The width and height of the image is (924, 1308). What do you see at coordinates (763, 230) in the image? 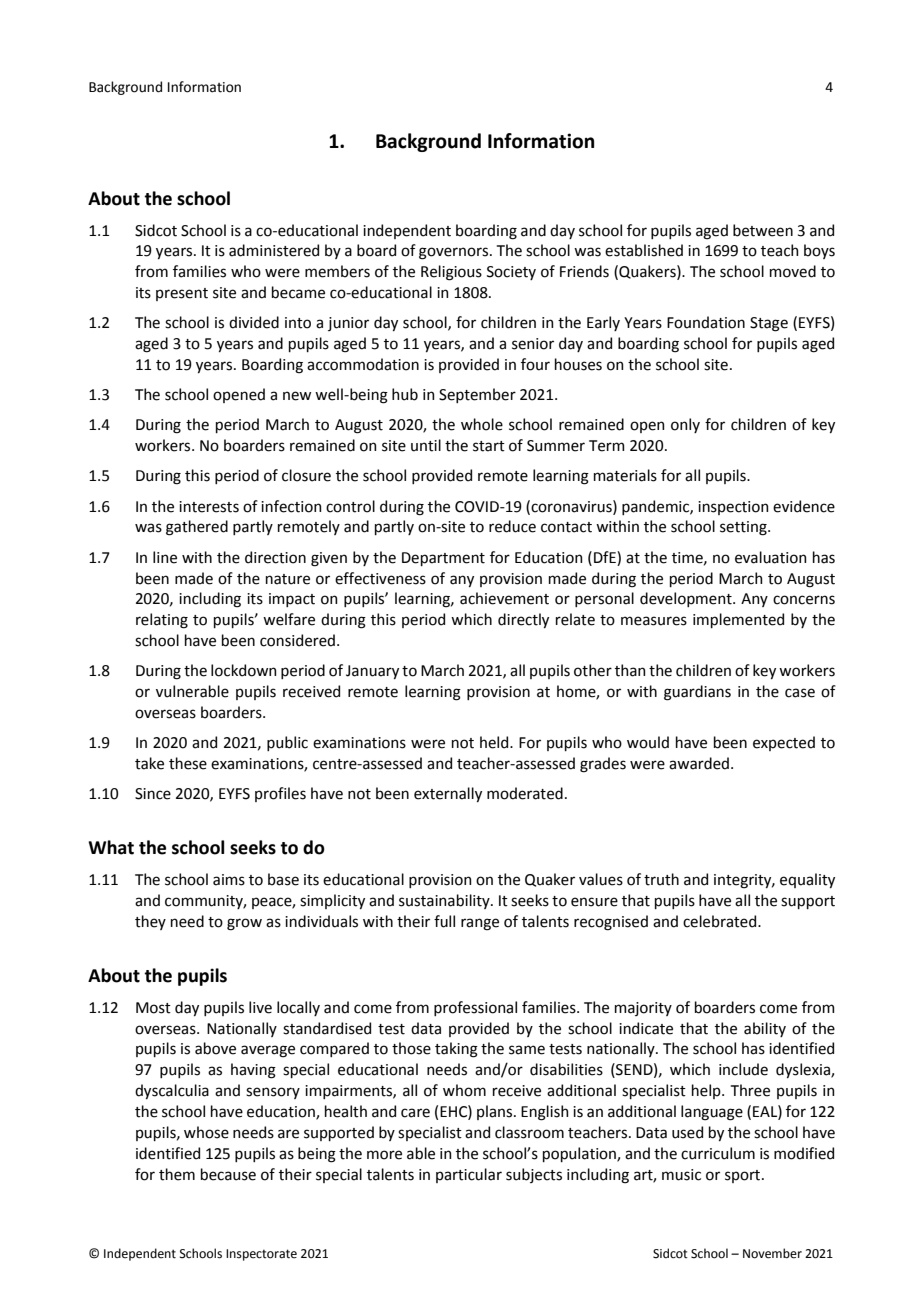
I see `between` at bounding box center [763, 230].
